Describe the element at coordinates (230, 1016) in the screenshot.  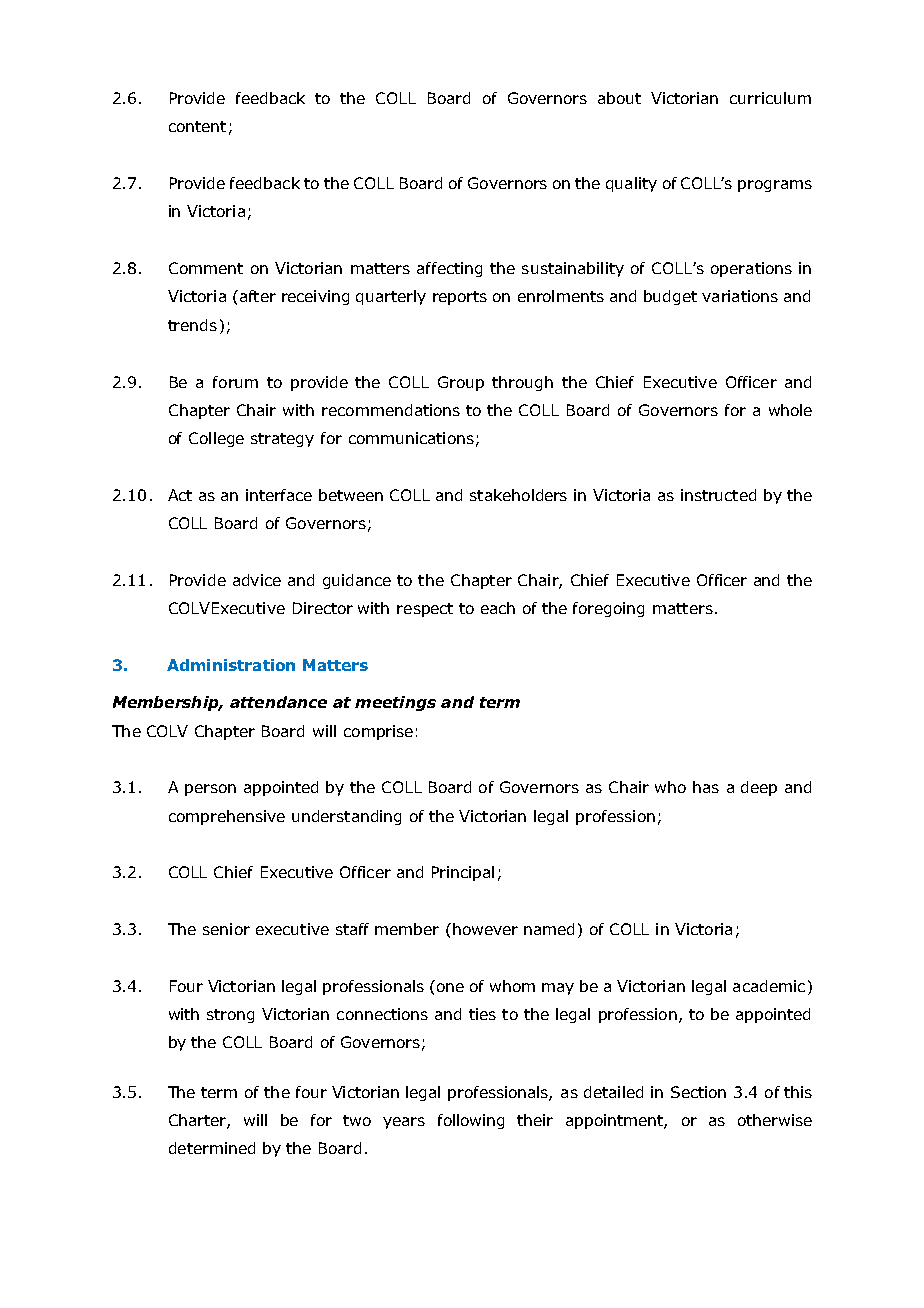
I see `strong` at that location.
